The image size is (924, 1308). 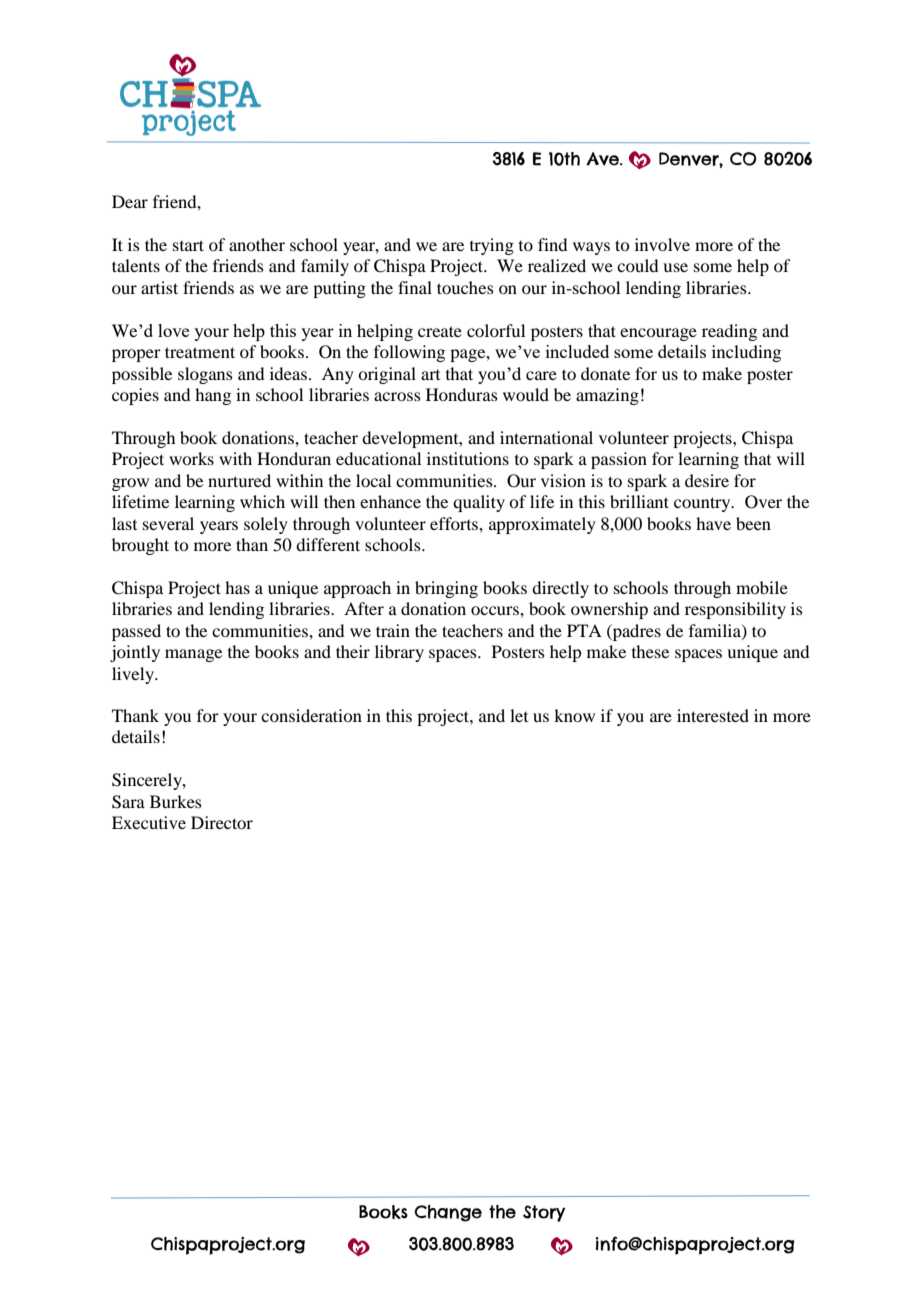 What do you see at coordinates (713, 715) in the screenshot?
I see `interested` at bounding box center [713, 715].
